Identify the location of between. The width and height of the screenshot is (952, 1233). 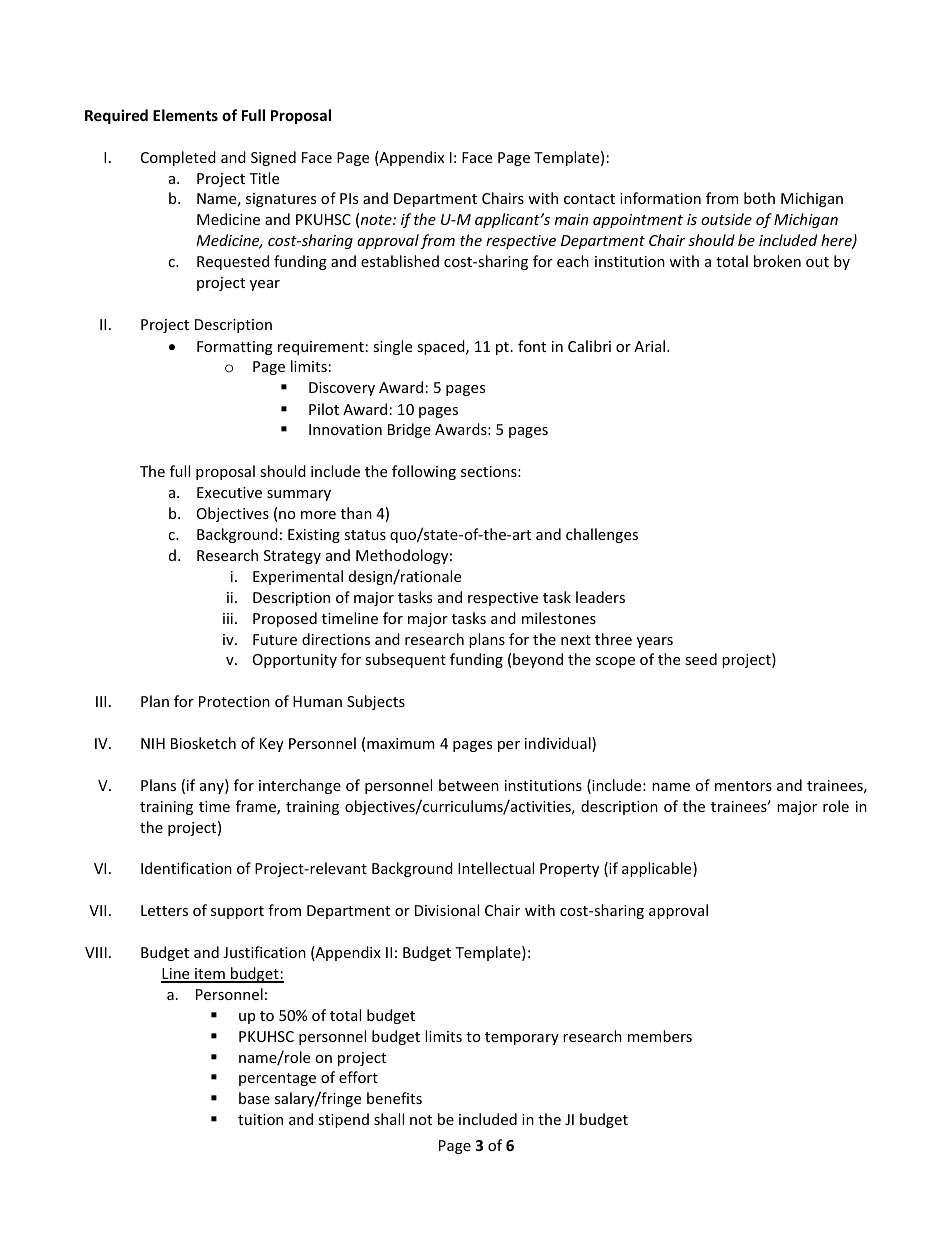
(469, 785).
